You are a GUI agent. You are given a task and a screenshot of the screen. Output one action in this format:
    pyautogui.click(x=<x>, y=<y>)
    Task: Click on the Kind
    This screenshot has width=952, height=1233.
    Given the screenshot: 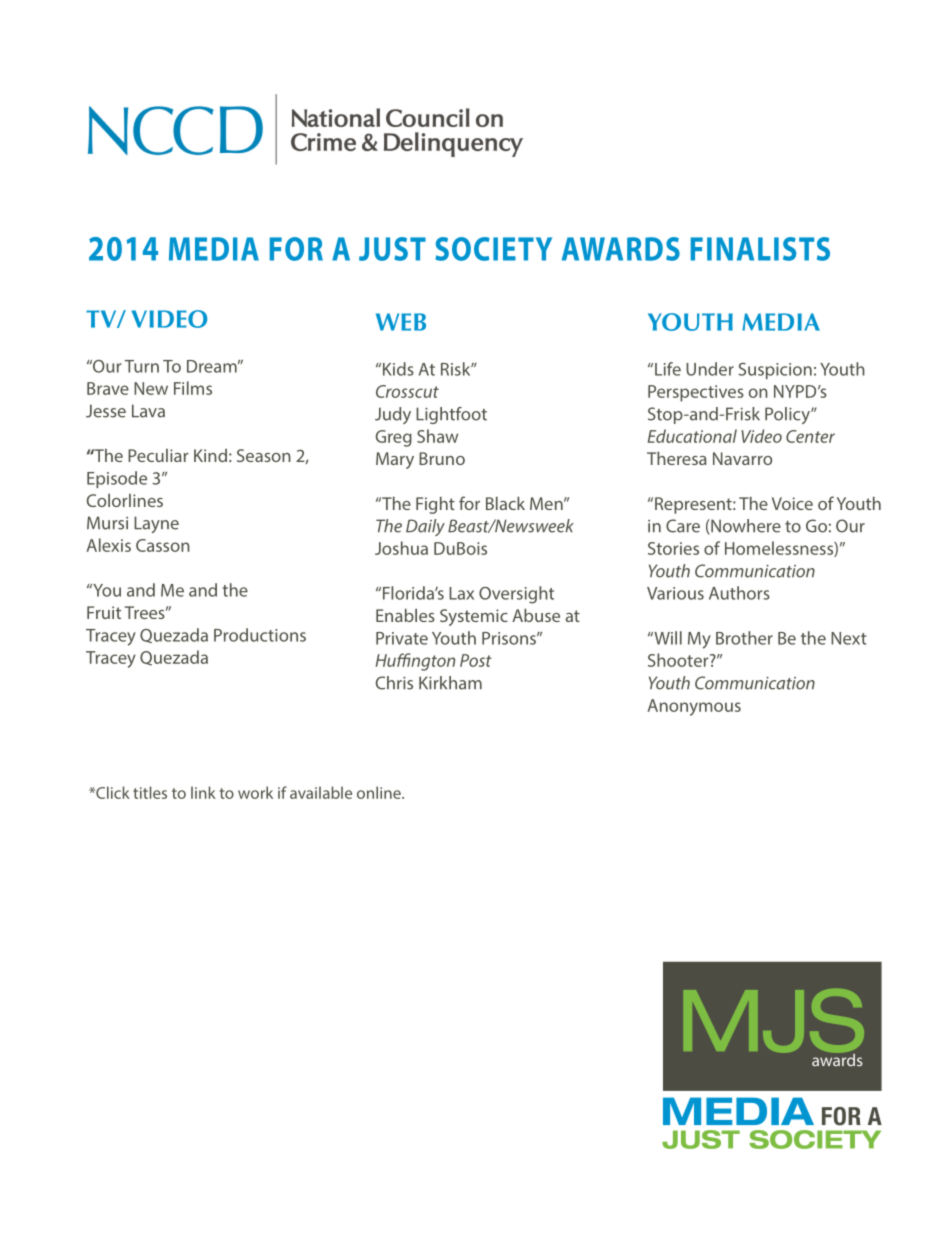 What is the action you would take?
    pyautogui.click(x=210, y=455)
